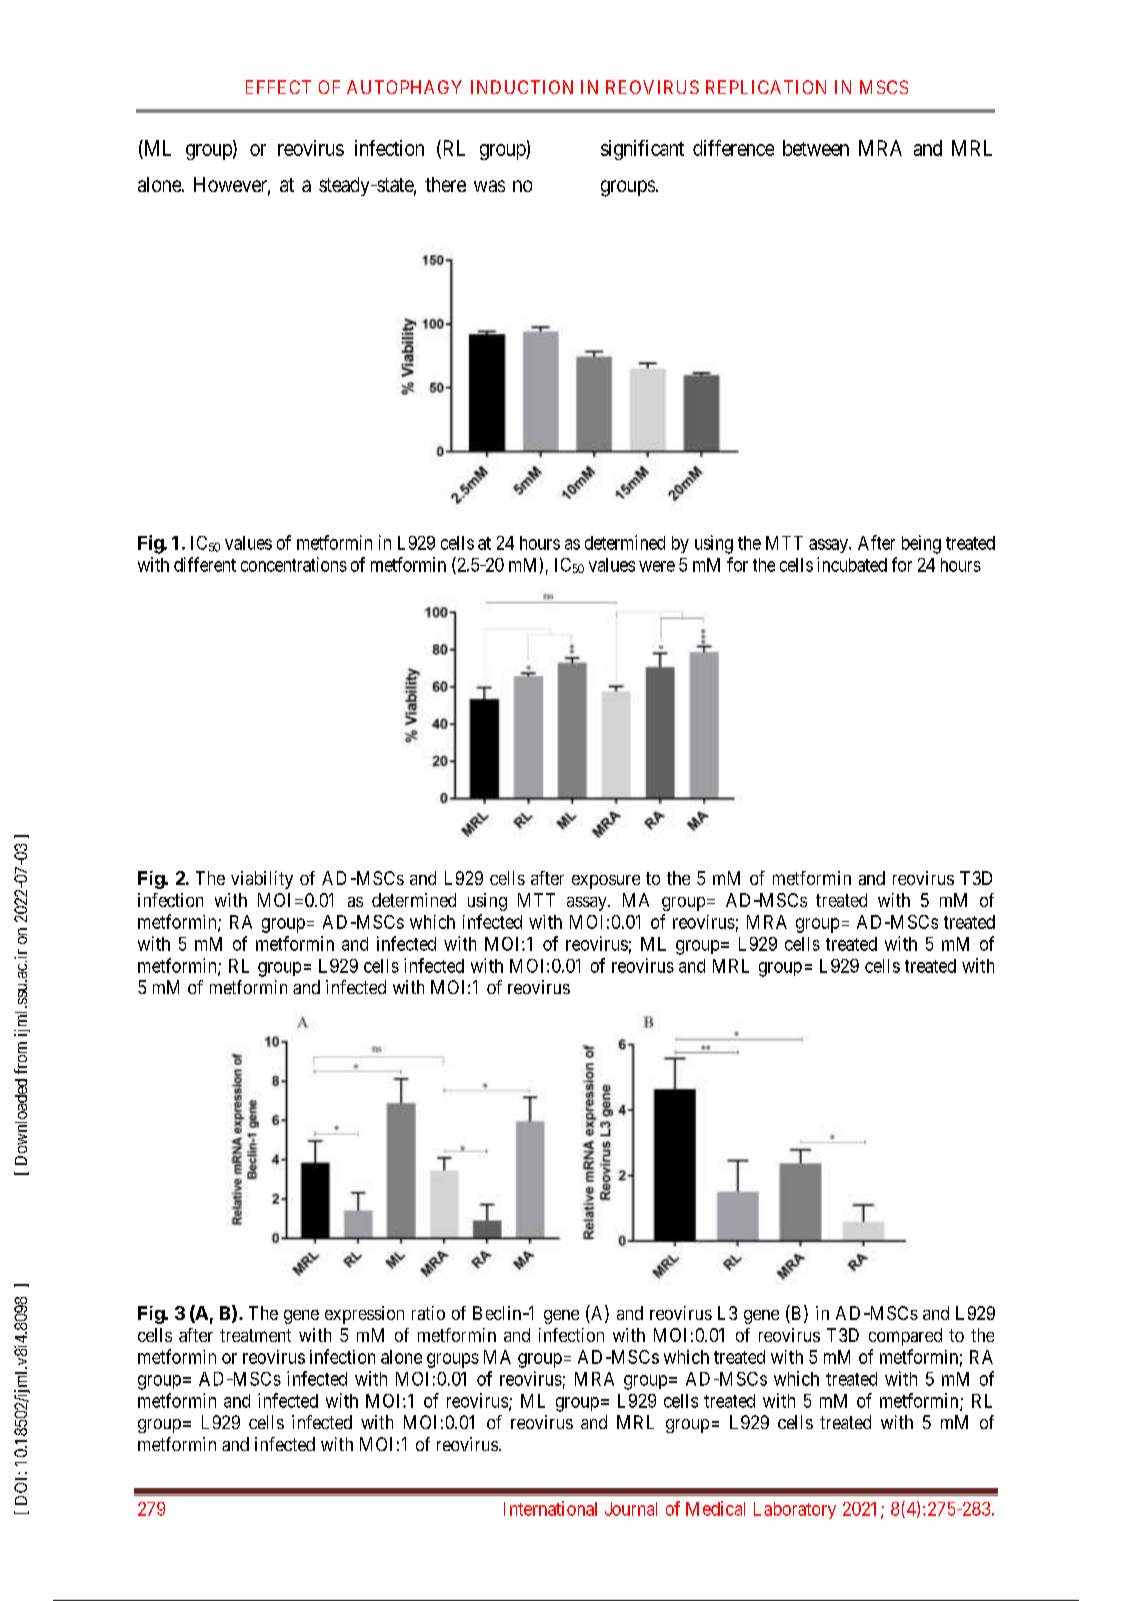 The width and height of the document is (1132, 1601). What do you see at coordinates (795, 1510) in the document?
I see `Laboratory` at bounding box center [795, 1510].
